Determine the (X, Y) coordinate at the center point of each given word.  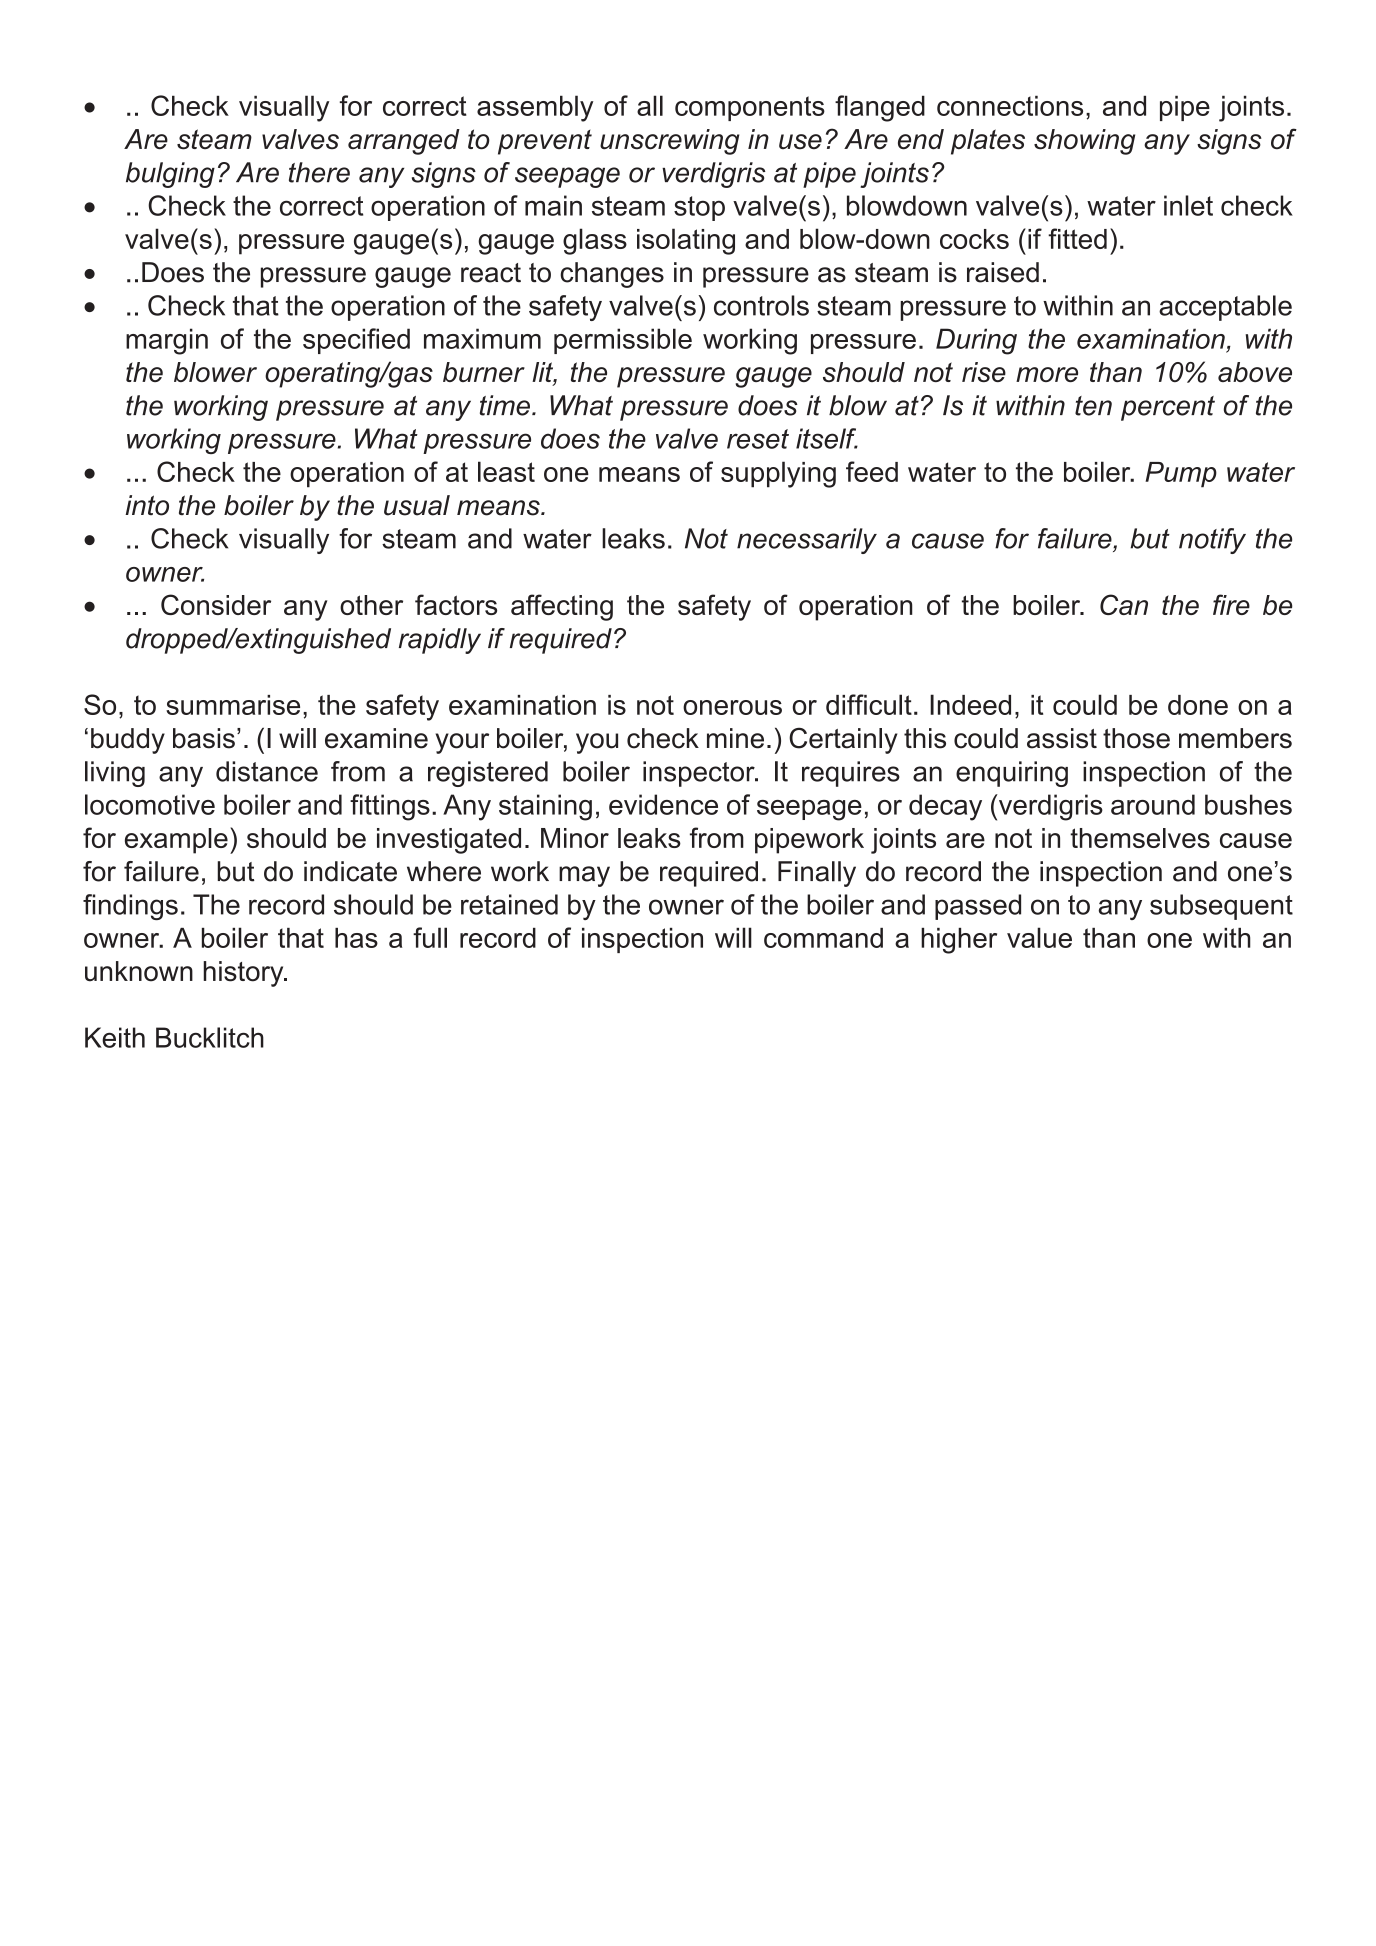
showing (1084, 142)
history (244, 974)
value (1039, 937)
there (319, 172)
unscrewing (669, 142)
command (823, 938)
